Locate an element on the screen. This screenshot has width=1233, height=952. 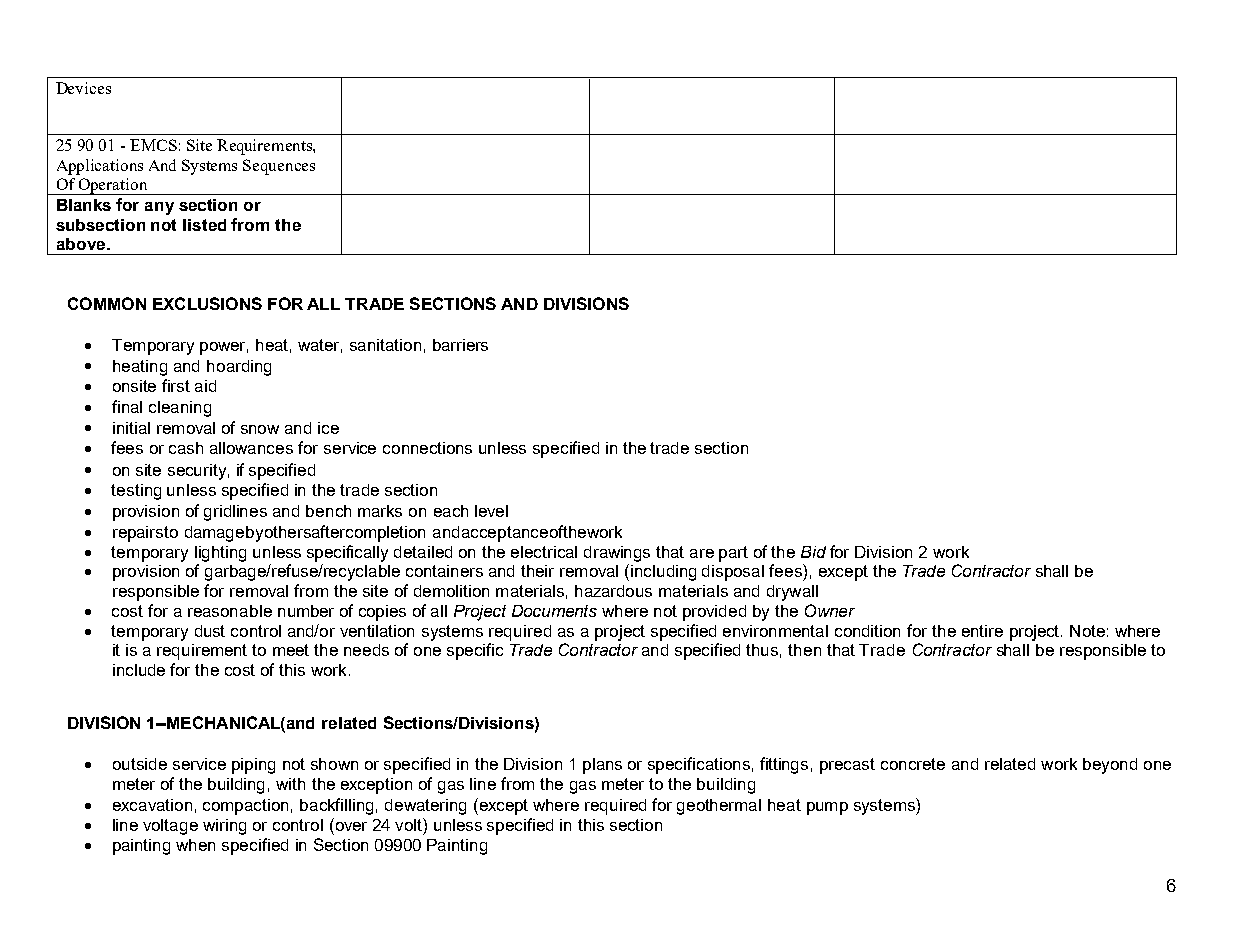
wiring is located at coordinates (224, 827).
